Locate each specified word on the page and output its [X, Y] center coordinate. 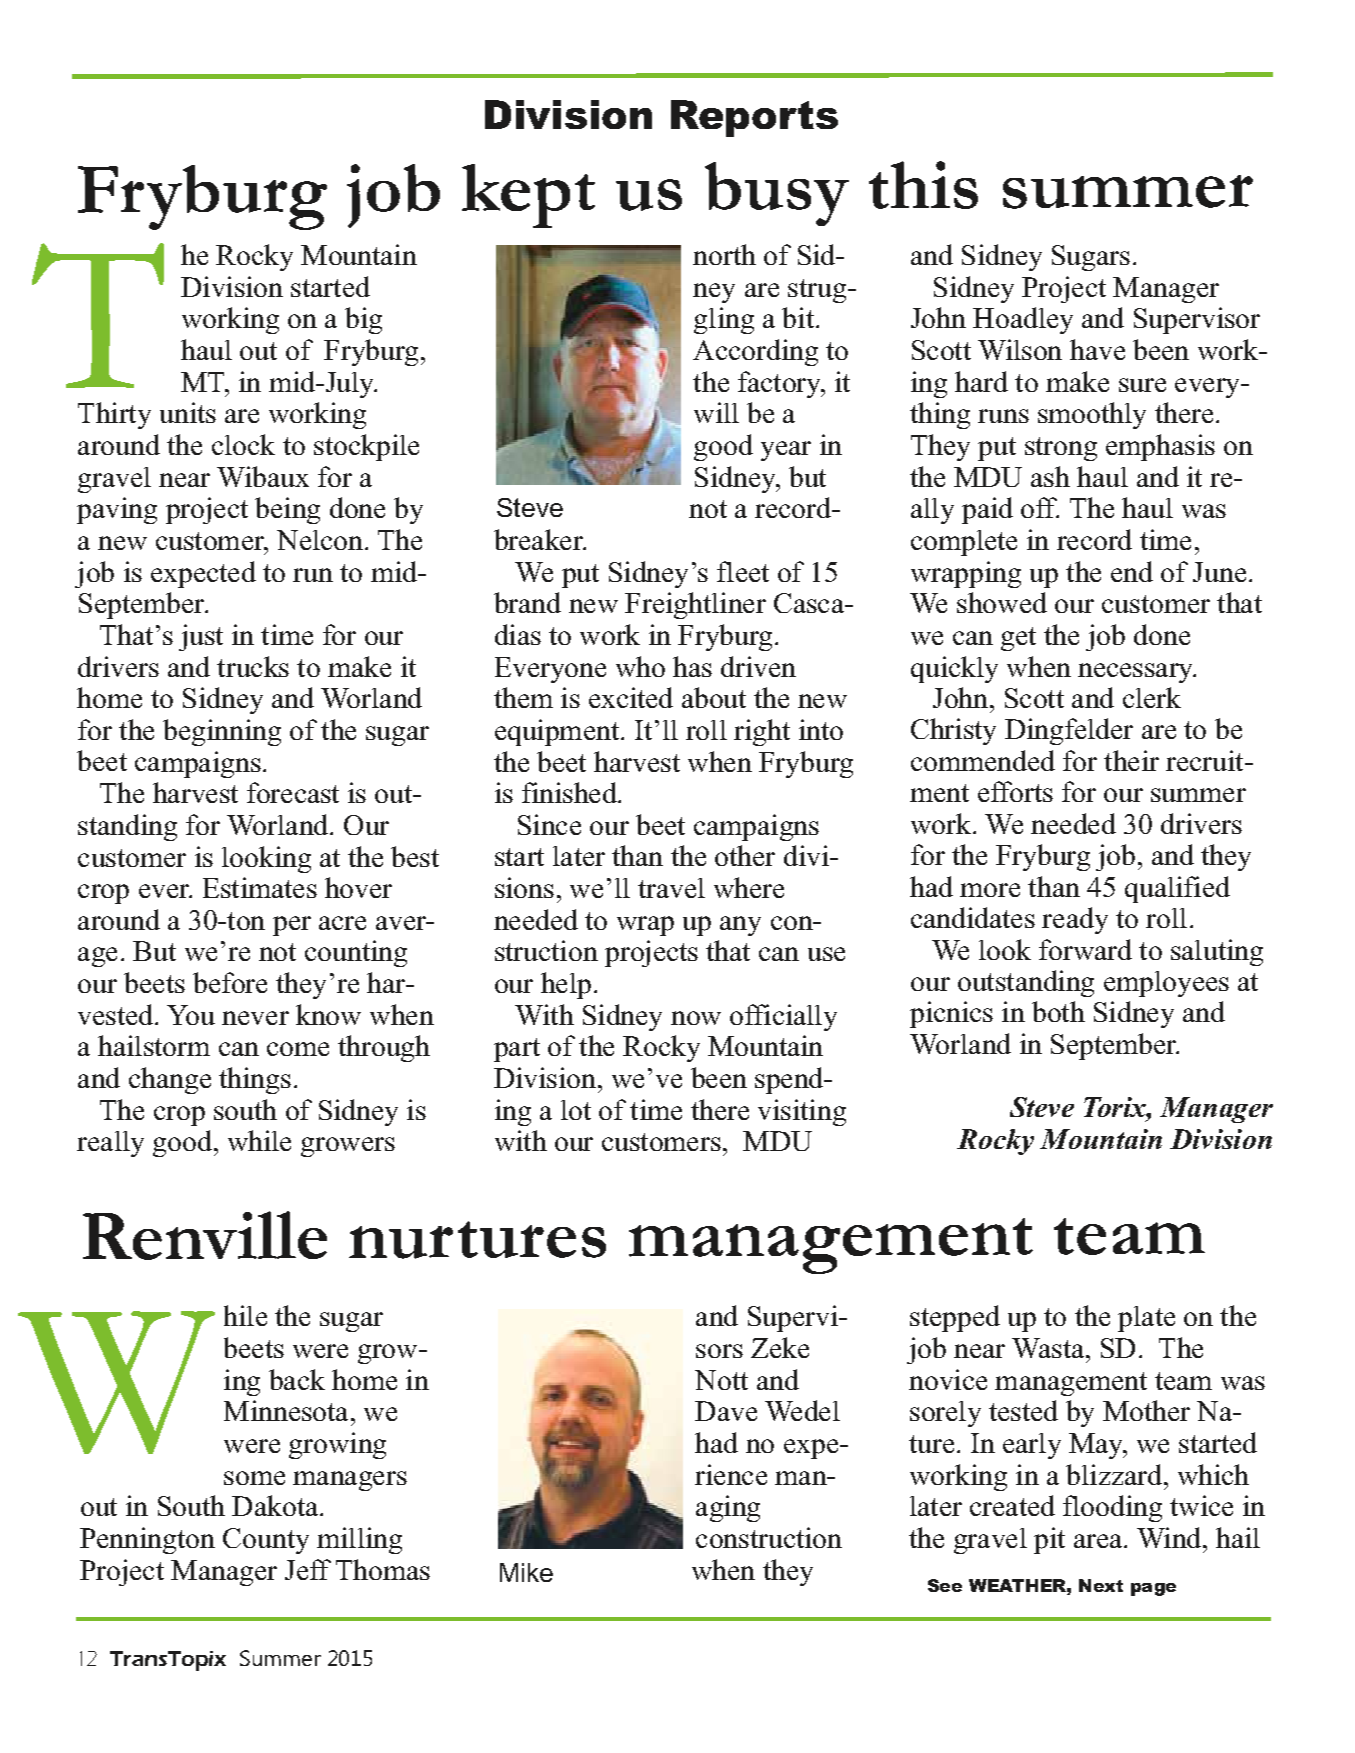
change [170, 1080]
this [923, 185]
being [287, 510]
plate [1146, 1319]
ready [1075, 920]
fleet [743, 571]
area [1099, 1541]
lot [576, 1110]
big [363, 320]
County [266, 1541]
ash [1050, 476]
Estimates [260, 887]
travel [671, 888]
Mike [526, 1572]
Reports [754, 118]
